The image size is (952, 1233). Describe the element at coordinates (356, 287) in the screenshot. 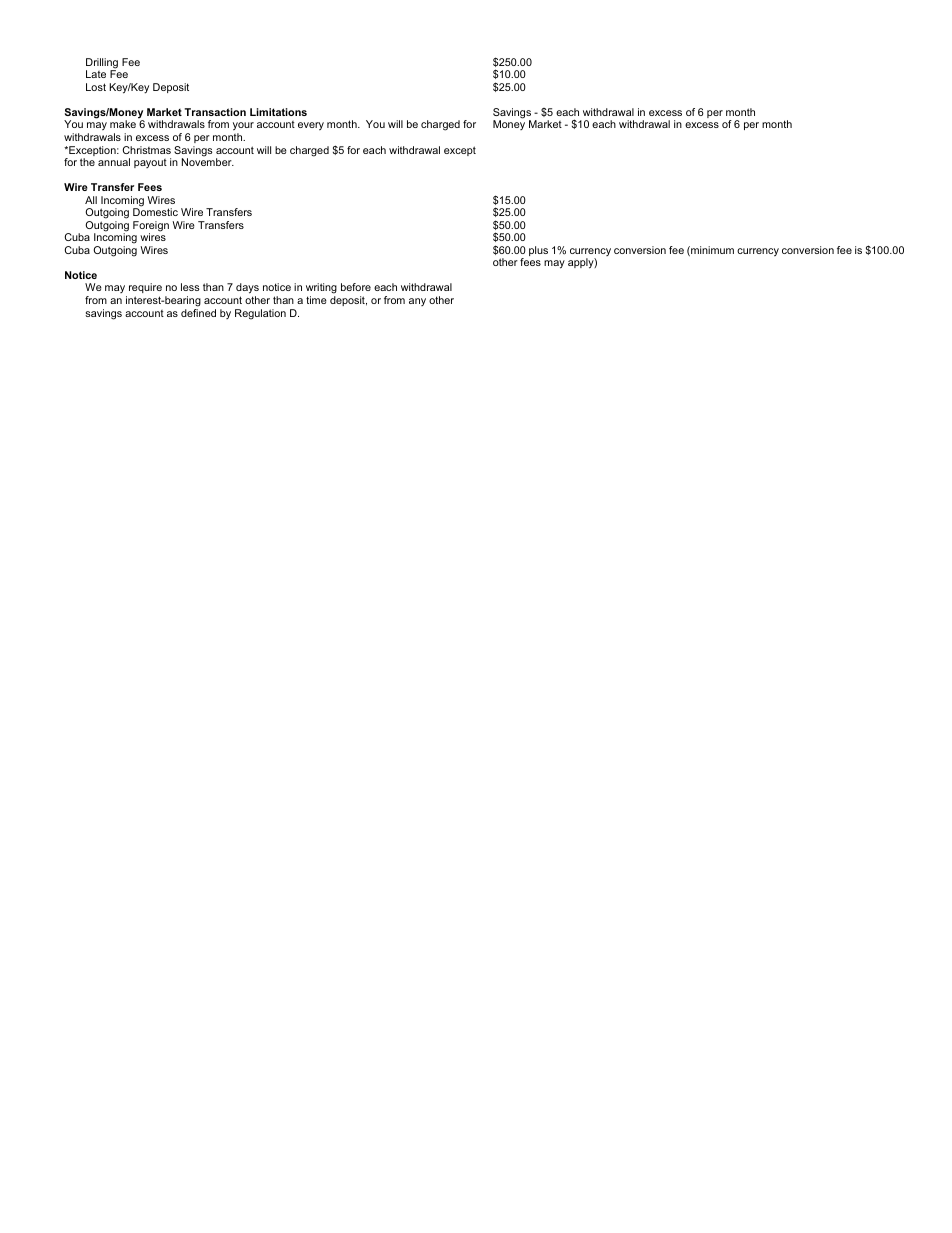

I see `before` at that location.
